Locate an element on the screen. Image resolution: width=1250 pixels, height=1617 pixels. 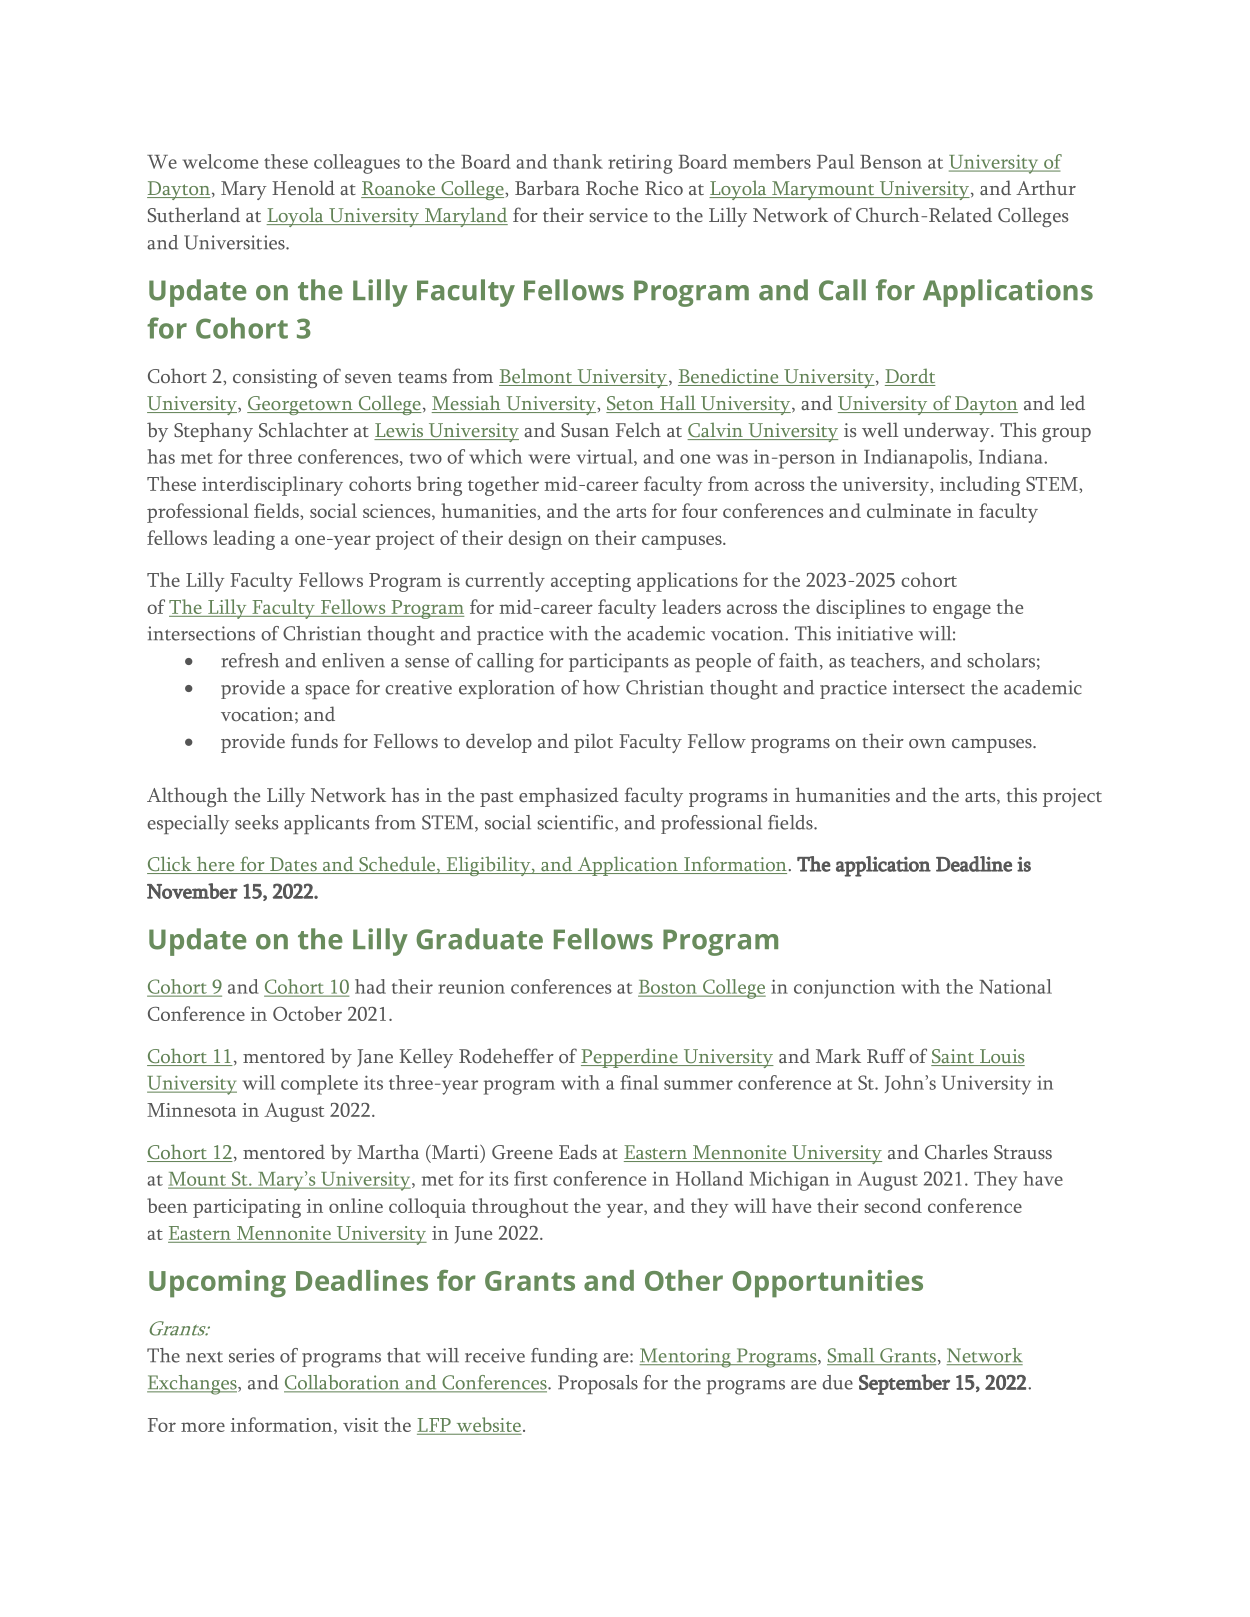
Roche is located at coordinates (612, 187).
